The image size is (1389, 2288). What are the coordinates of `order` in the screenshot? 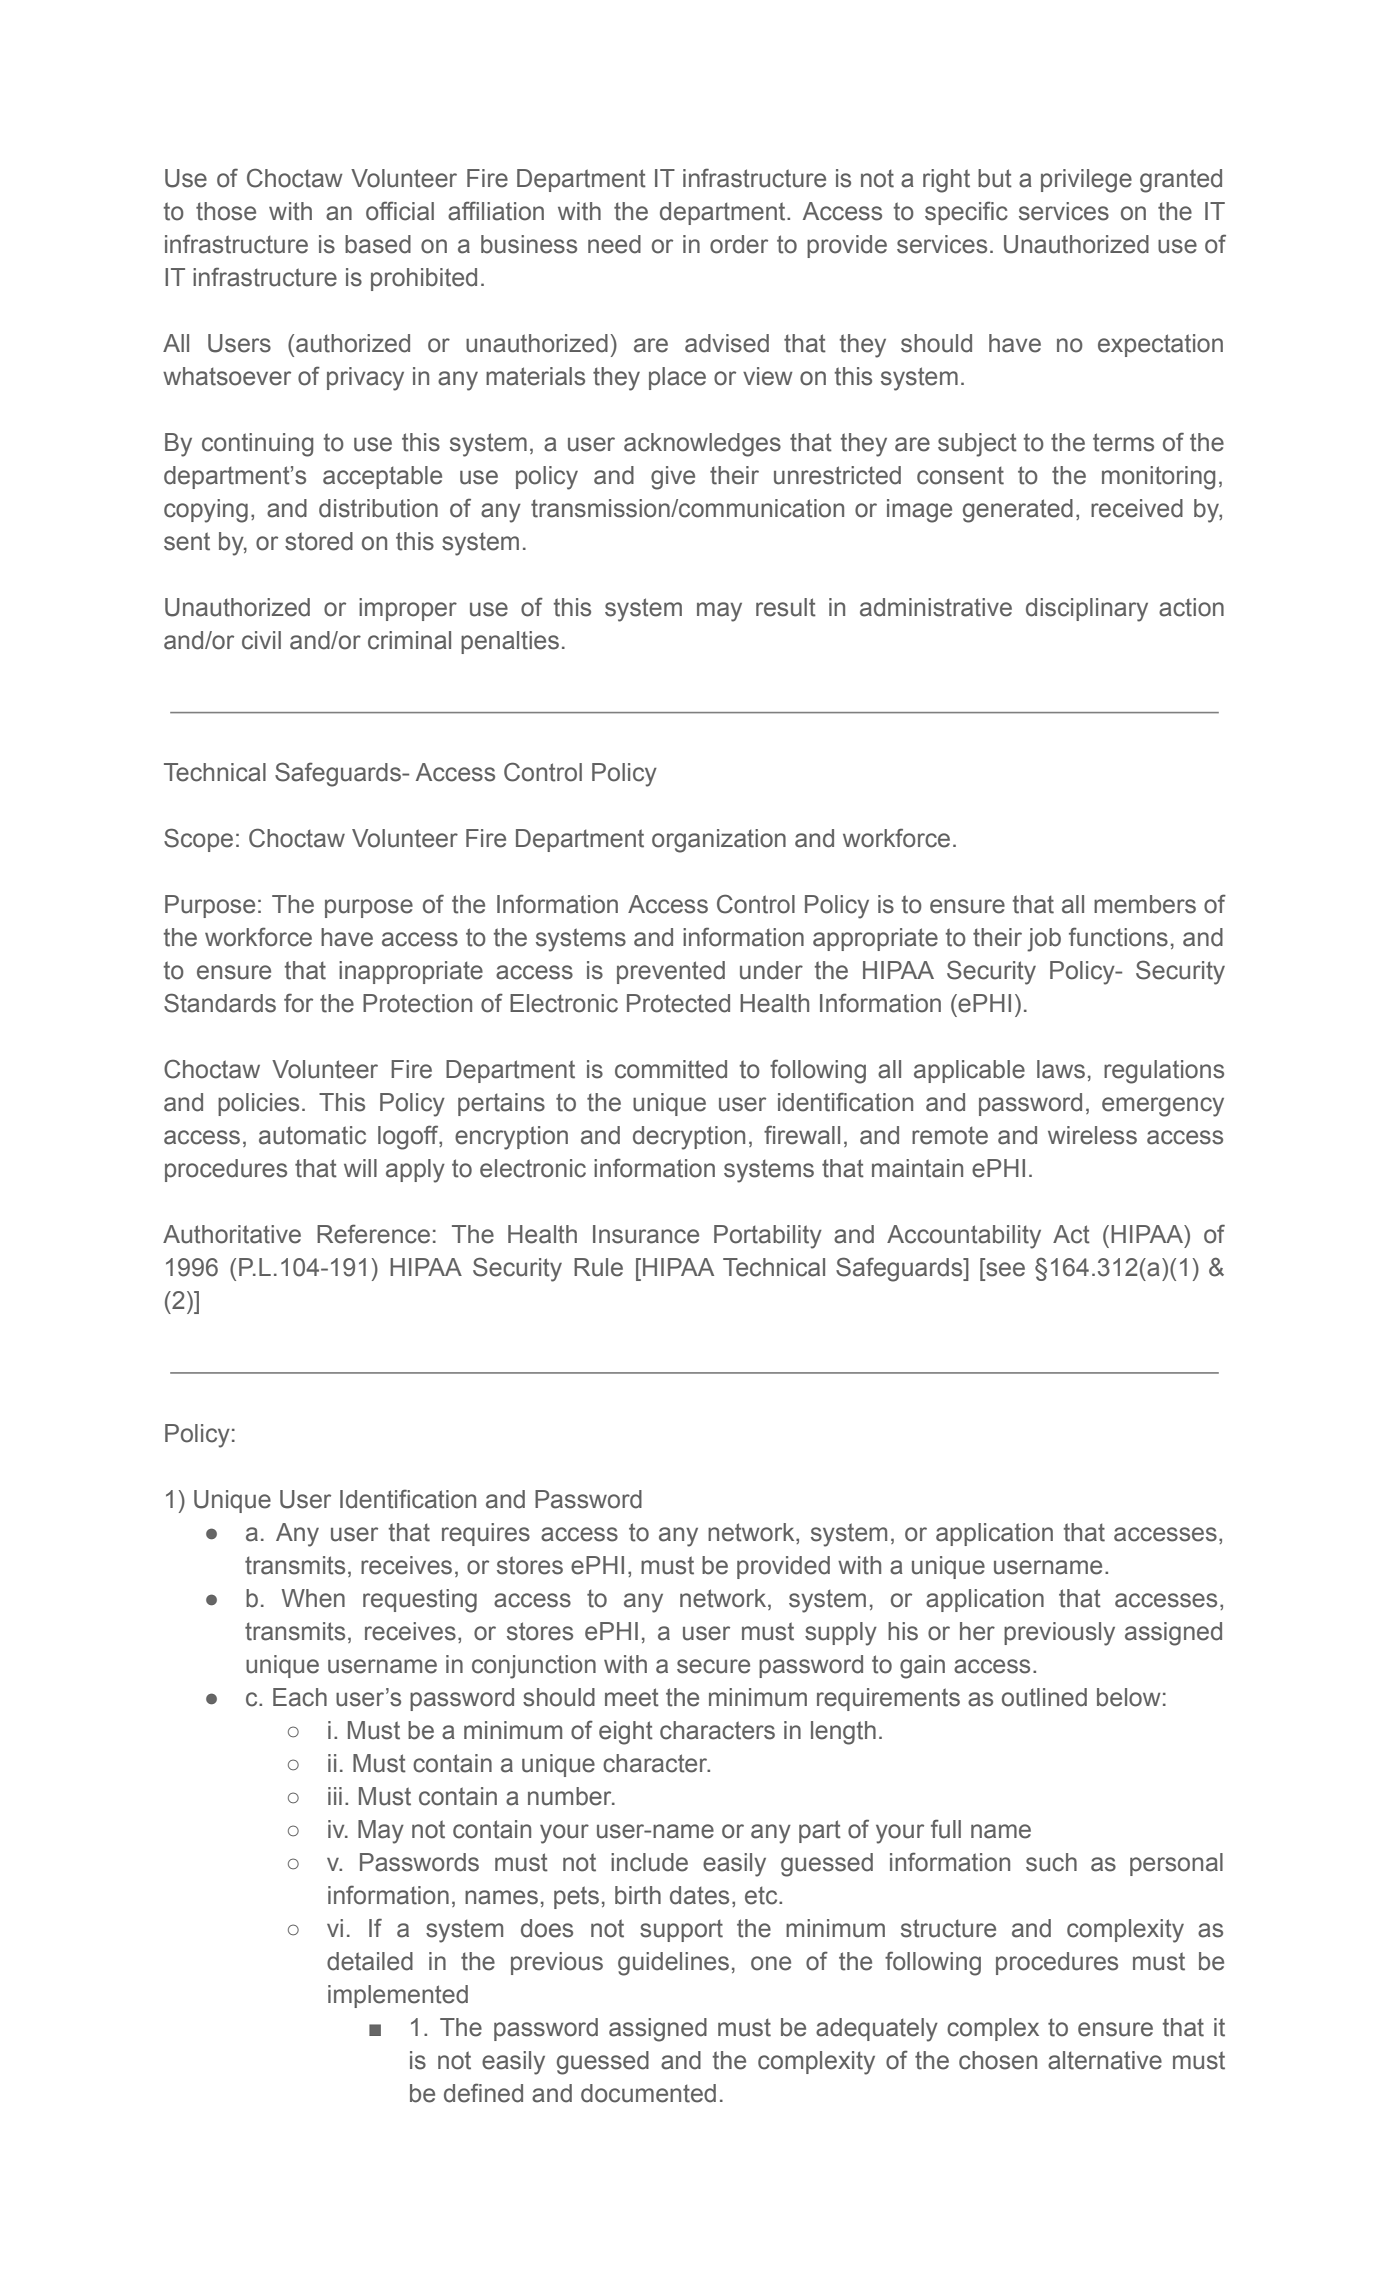 It's located at (739, 244).
